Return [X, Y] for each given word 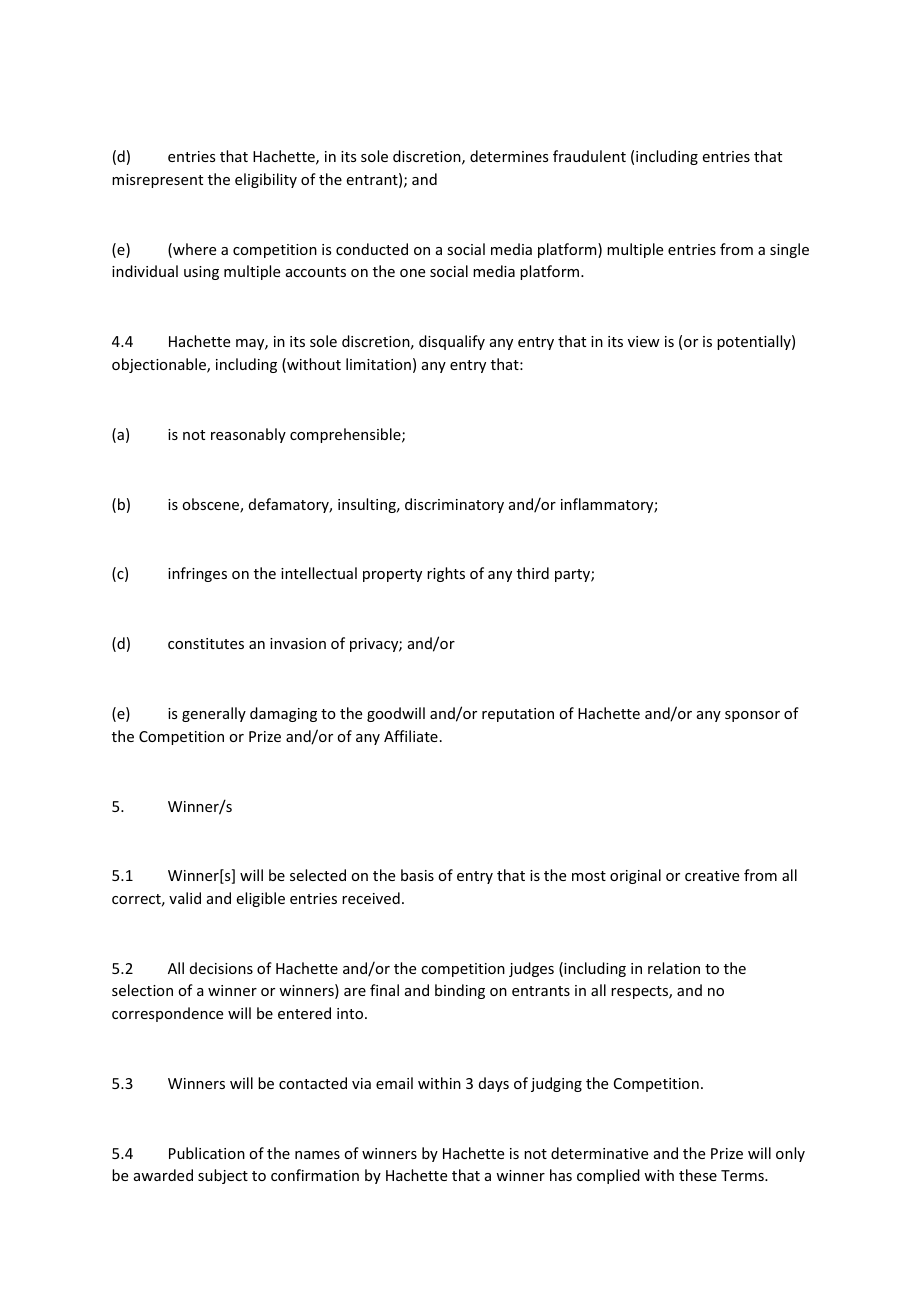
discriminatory [454, 505]
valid [185, 898]
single [789, 250]
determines [509, 156]
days [494, 1084]
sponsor [752, 716]
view [644, 341]
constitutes [206, 643]
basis [417, 875]
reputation [518, 715]
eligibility [266, 180]
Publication [207, 1153]
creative [712, 875]
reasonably [248, 435]
